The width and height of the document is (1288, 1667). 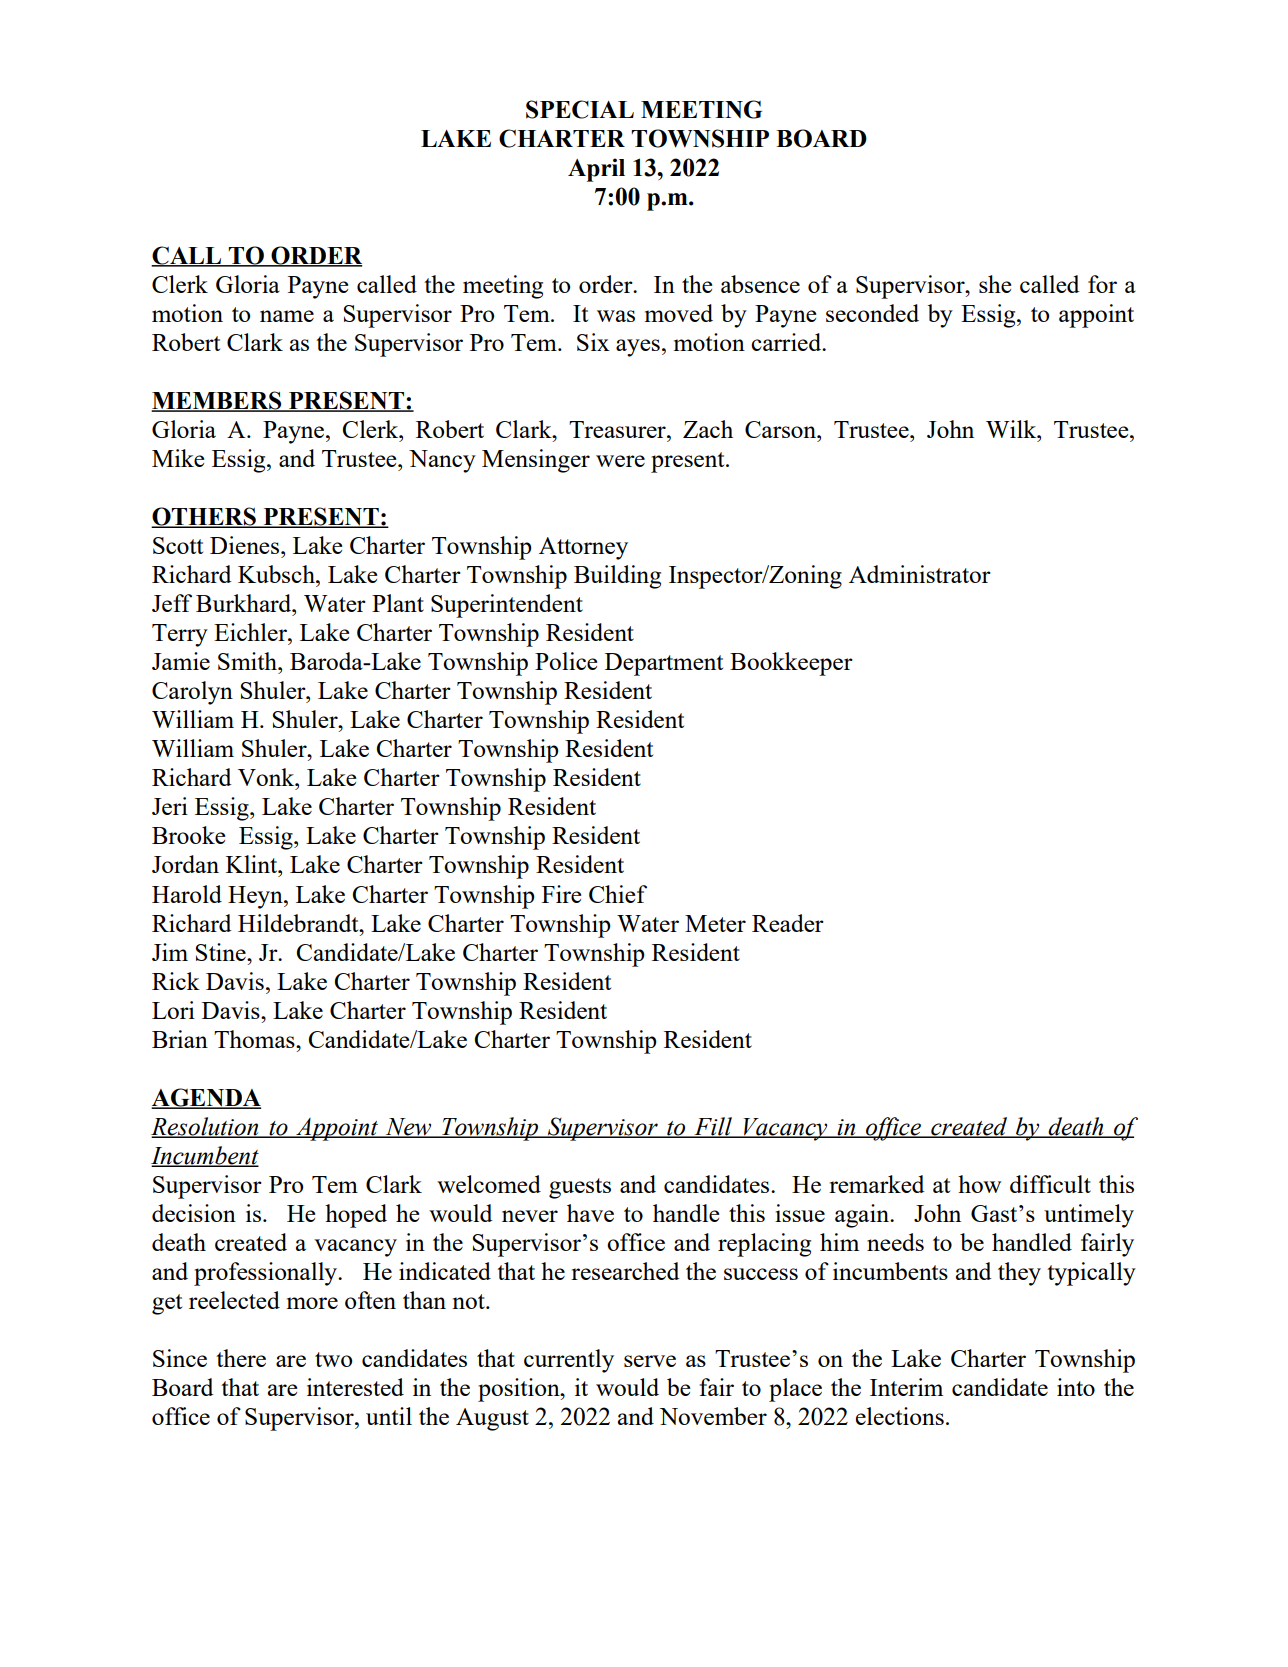 What do you see at coordinates (596, 170) in the document?
I see `April` at bounding box center [596, 170].
